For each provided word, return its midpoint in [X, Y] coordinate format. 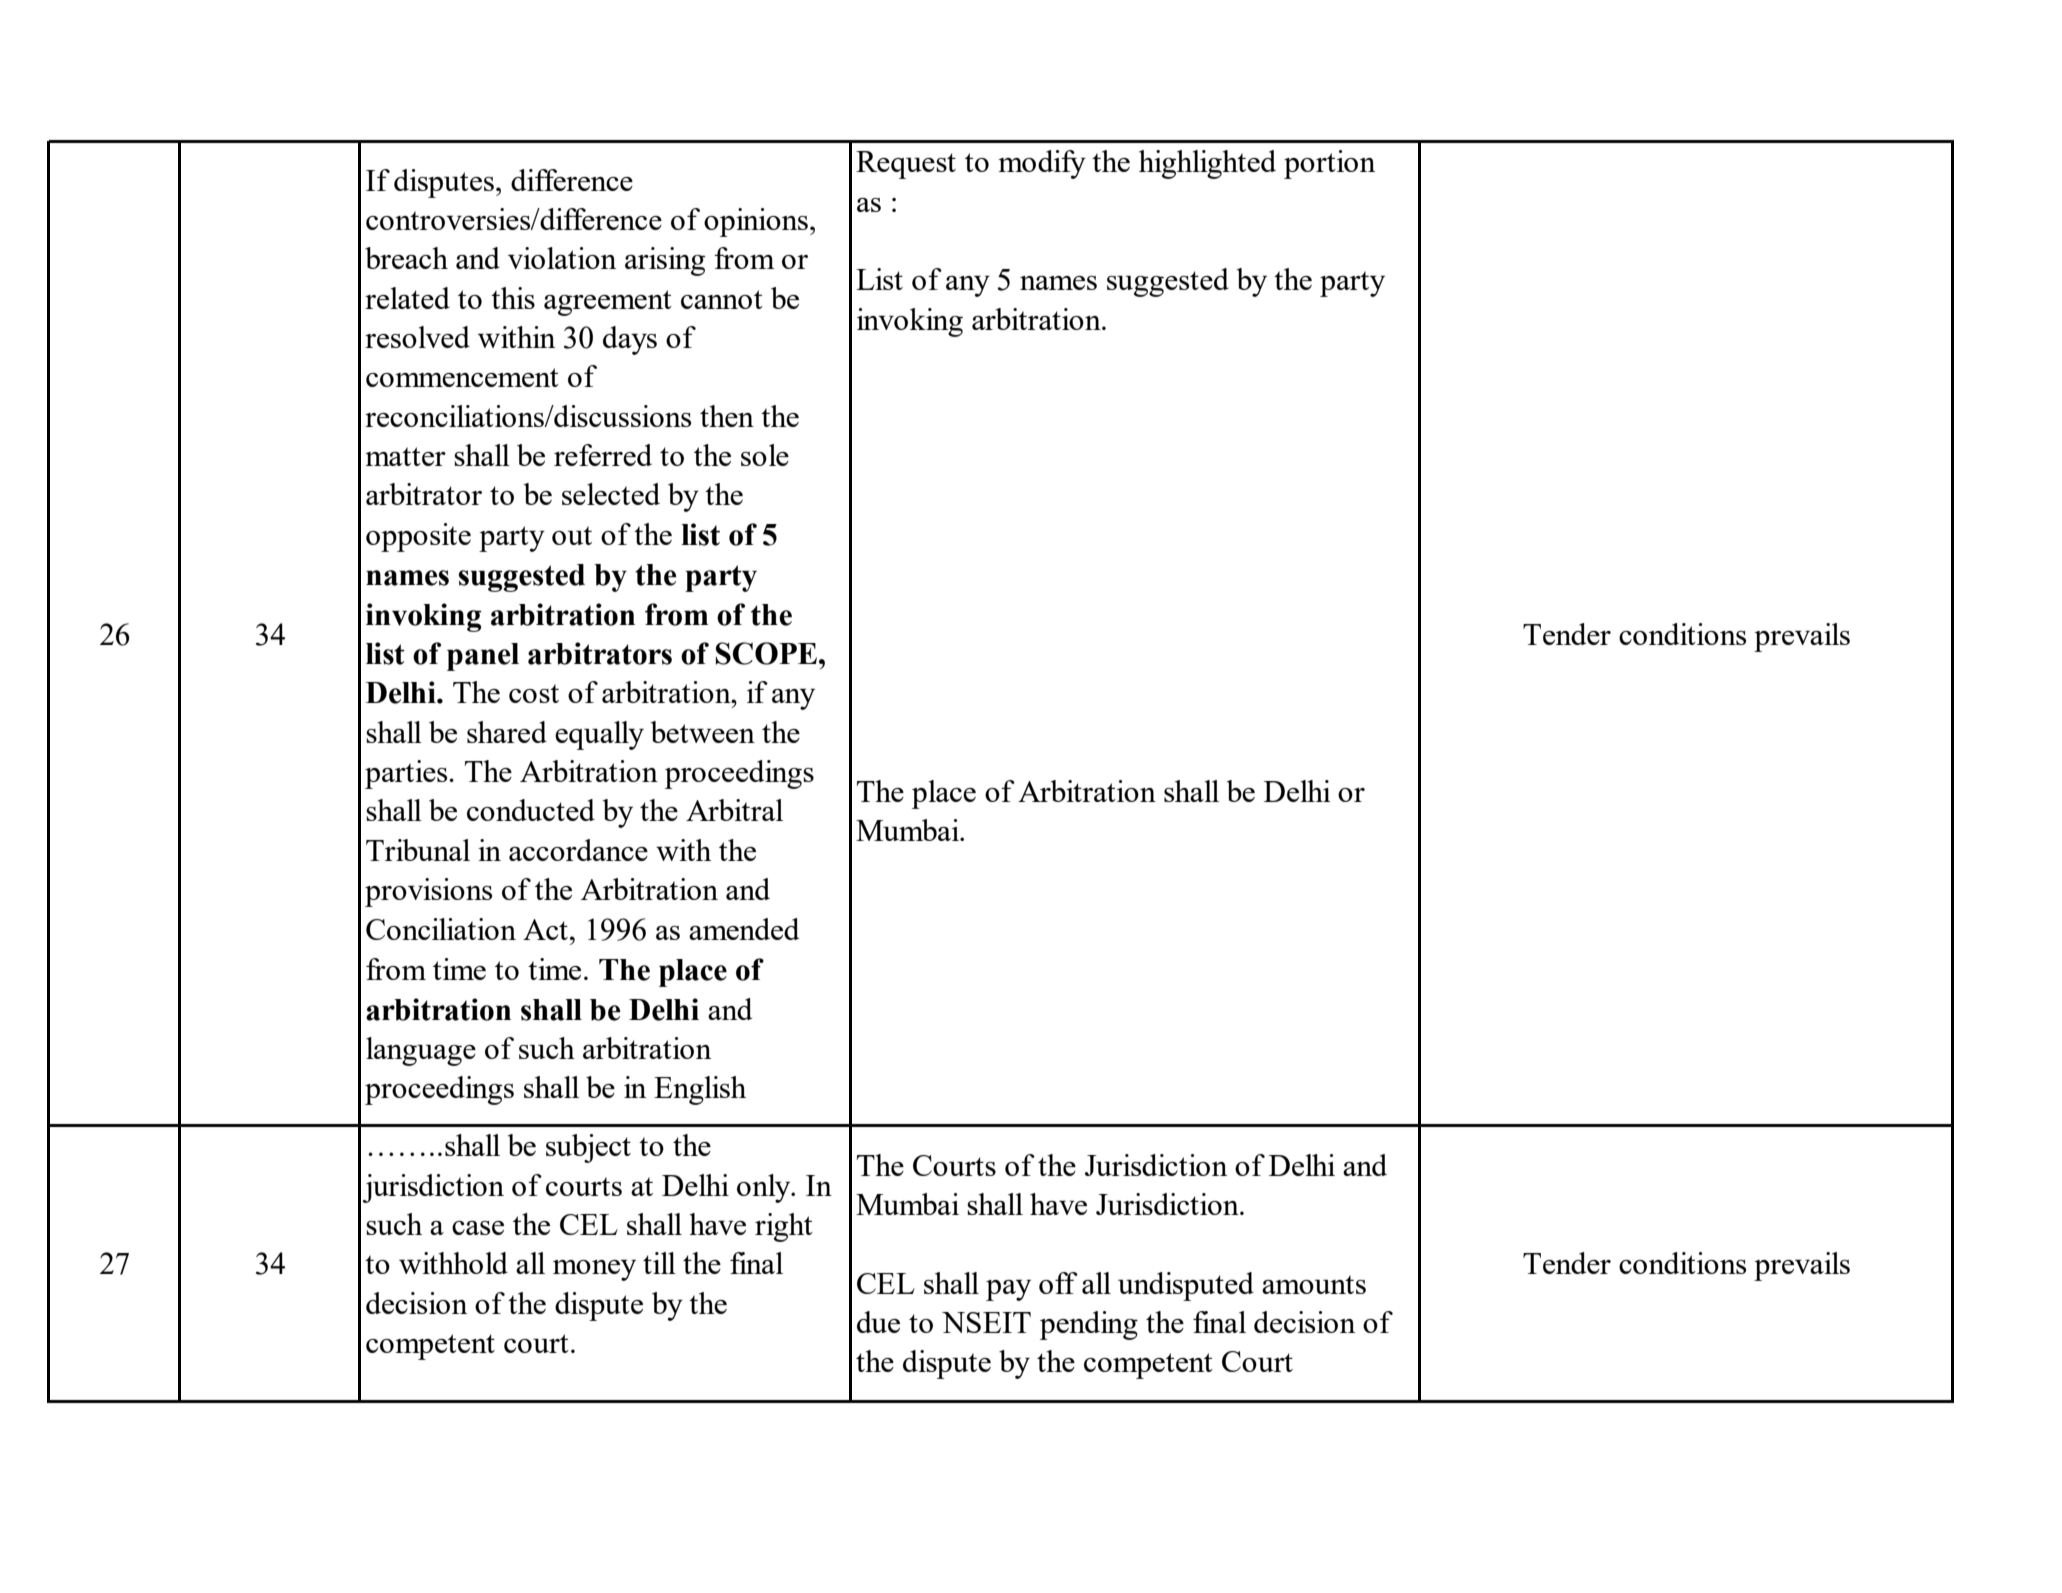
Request [906, 165]
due [878, 1322]
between [703, 732]
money [594, 1270]
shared [507, 732]
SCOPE [766, 653]
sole [765, 455]
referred [603, 455]
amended [744, 929]
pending [1089, 1325]
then [727, 416]
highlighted [1207, 164]
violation [562, 258]
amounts [1314, 1284]
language [421, 1051]
